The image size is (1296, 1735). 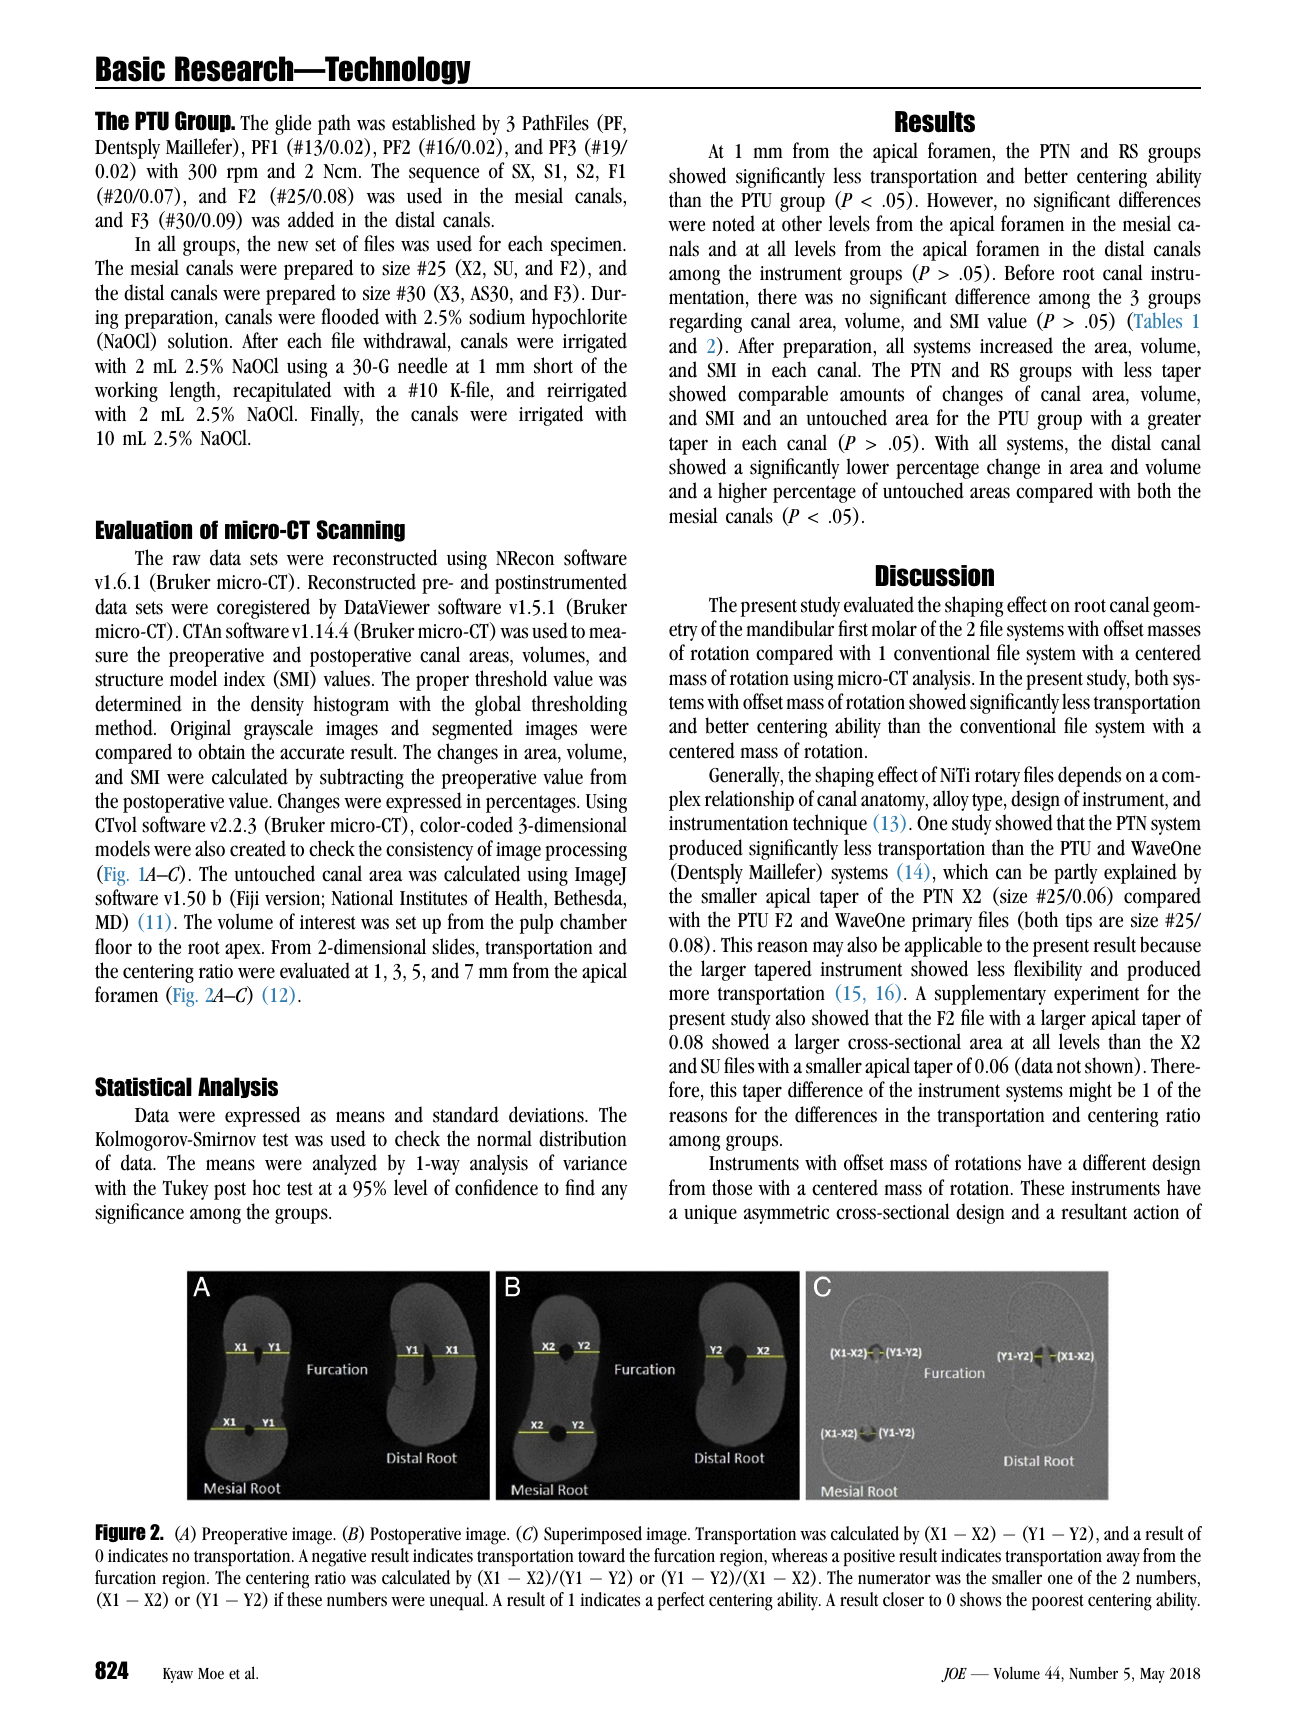 I want to click on created, so click(x=258, y=848).
